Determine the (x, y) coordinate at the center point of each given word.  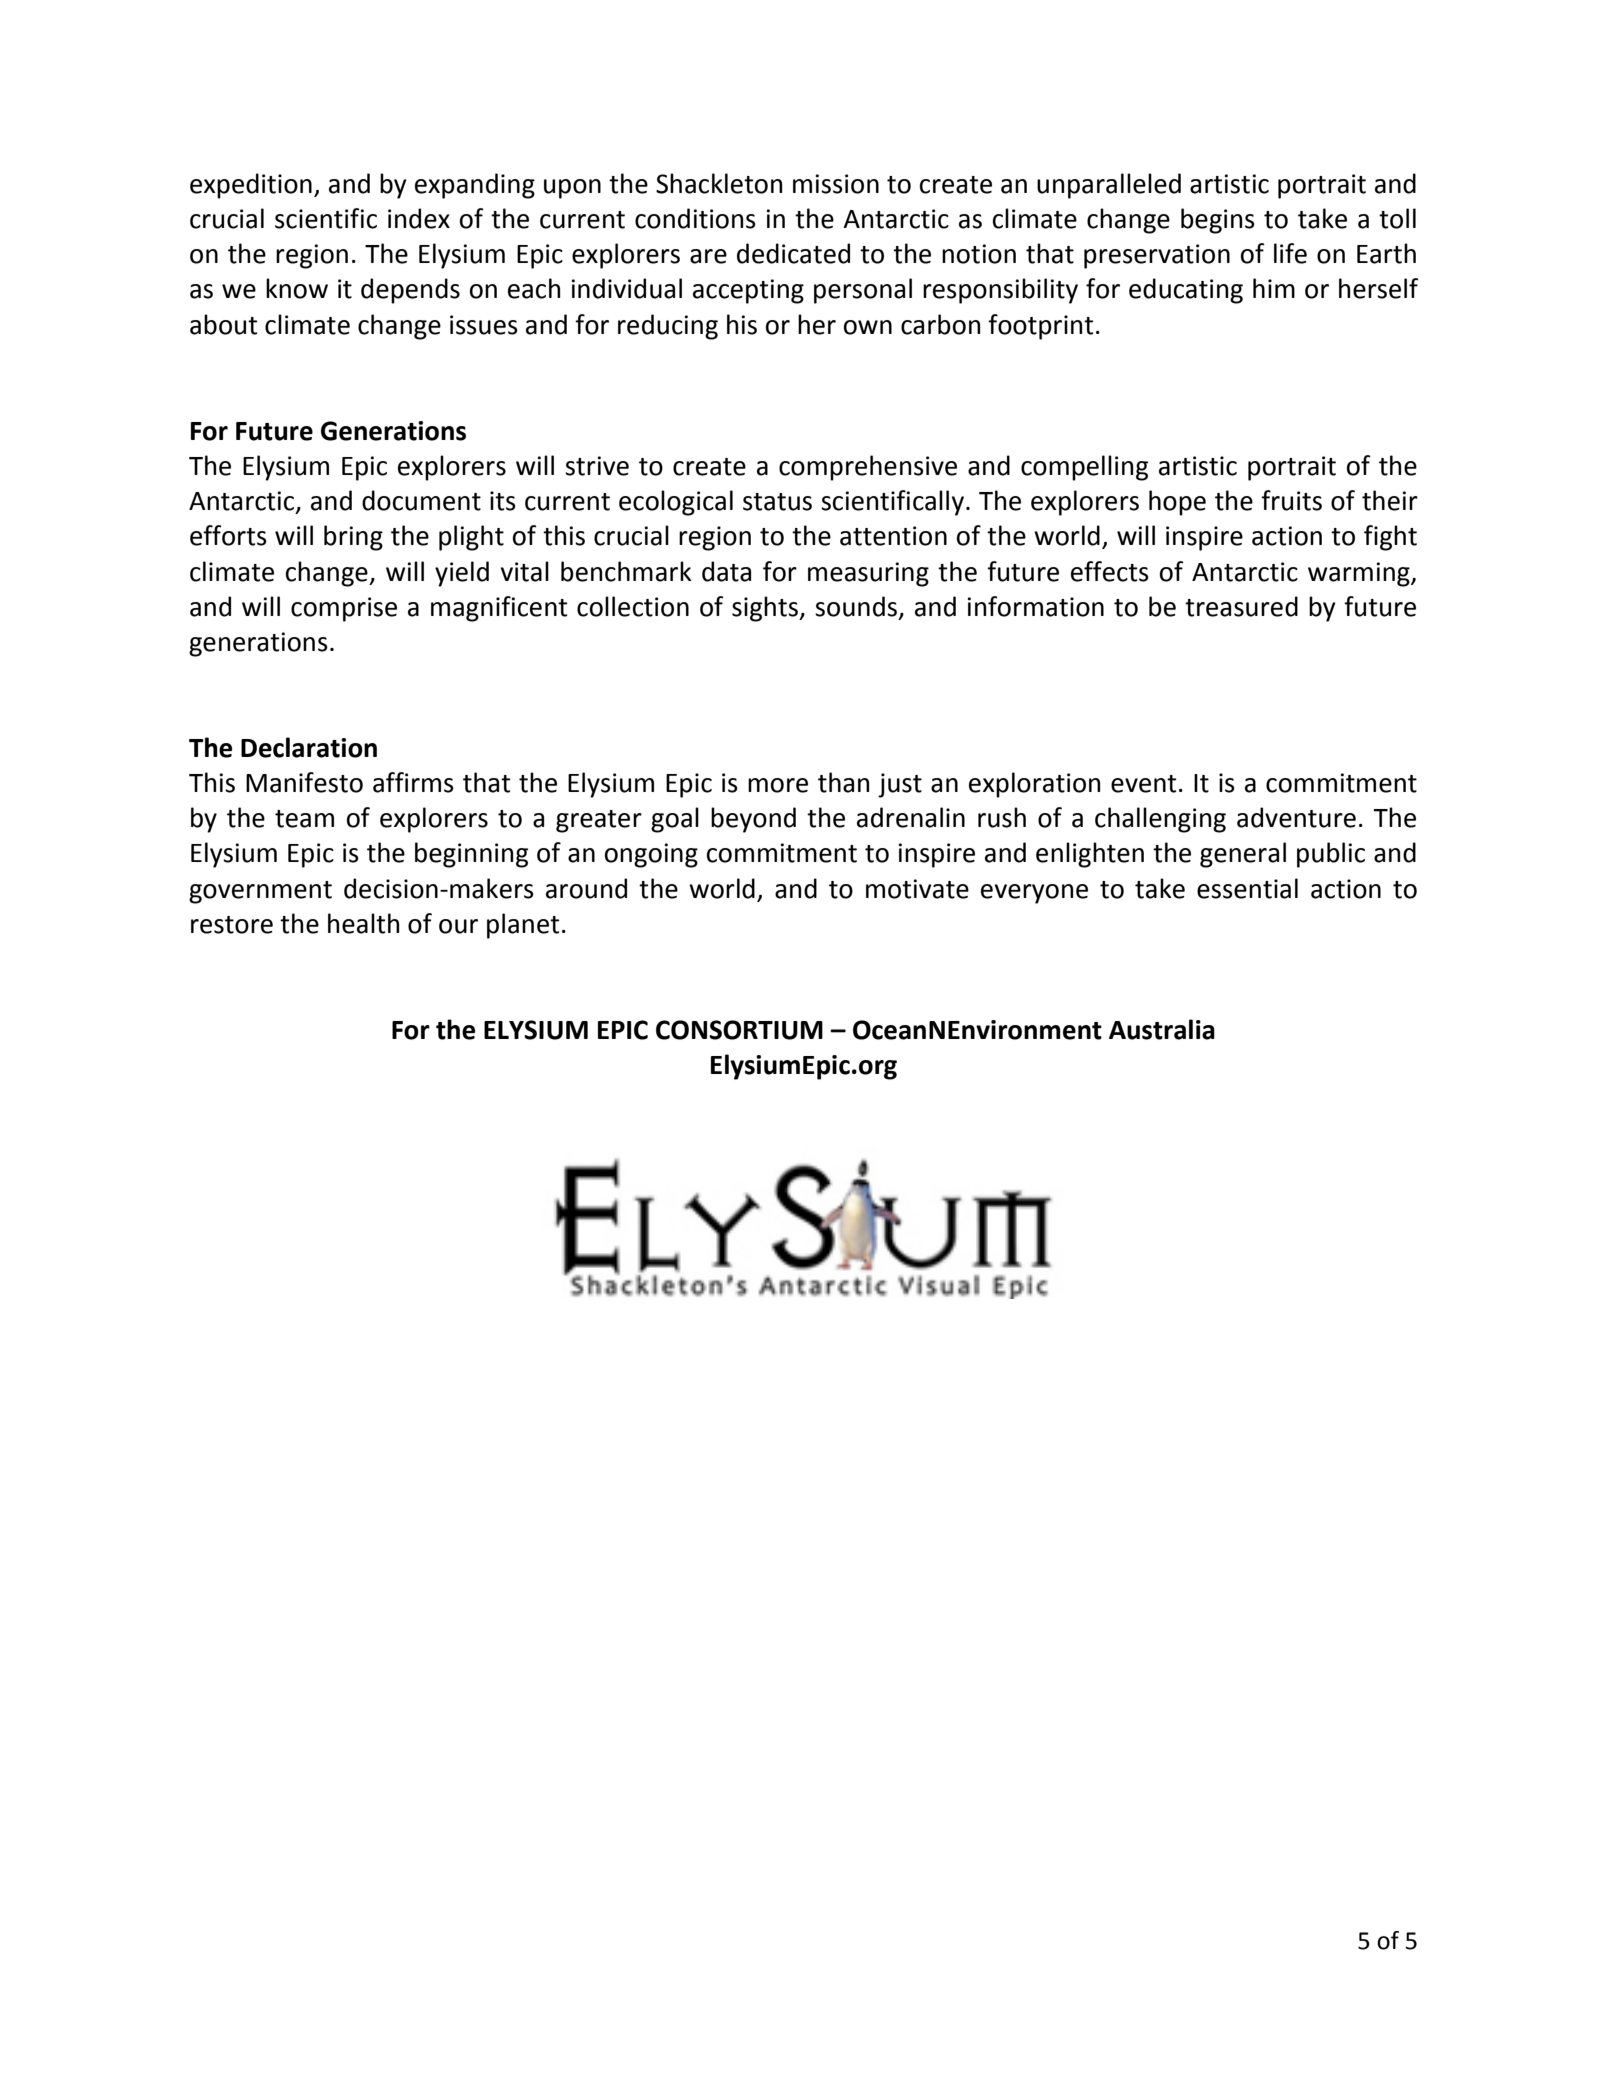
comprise (344, 609)
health (363, 923)
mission (836, 184)
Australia (1162, 1029)
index (419, 218)
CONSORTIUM (739, 1030)
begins (1218, 221)
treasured (1241, 606)
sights (766, 609)
